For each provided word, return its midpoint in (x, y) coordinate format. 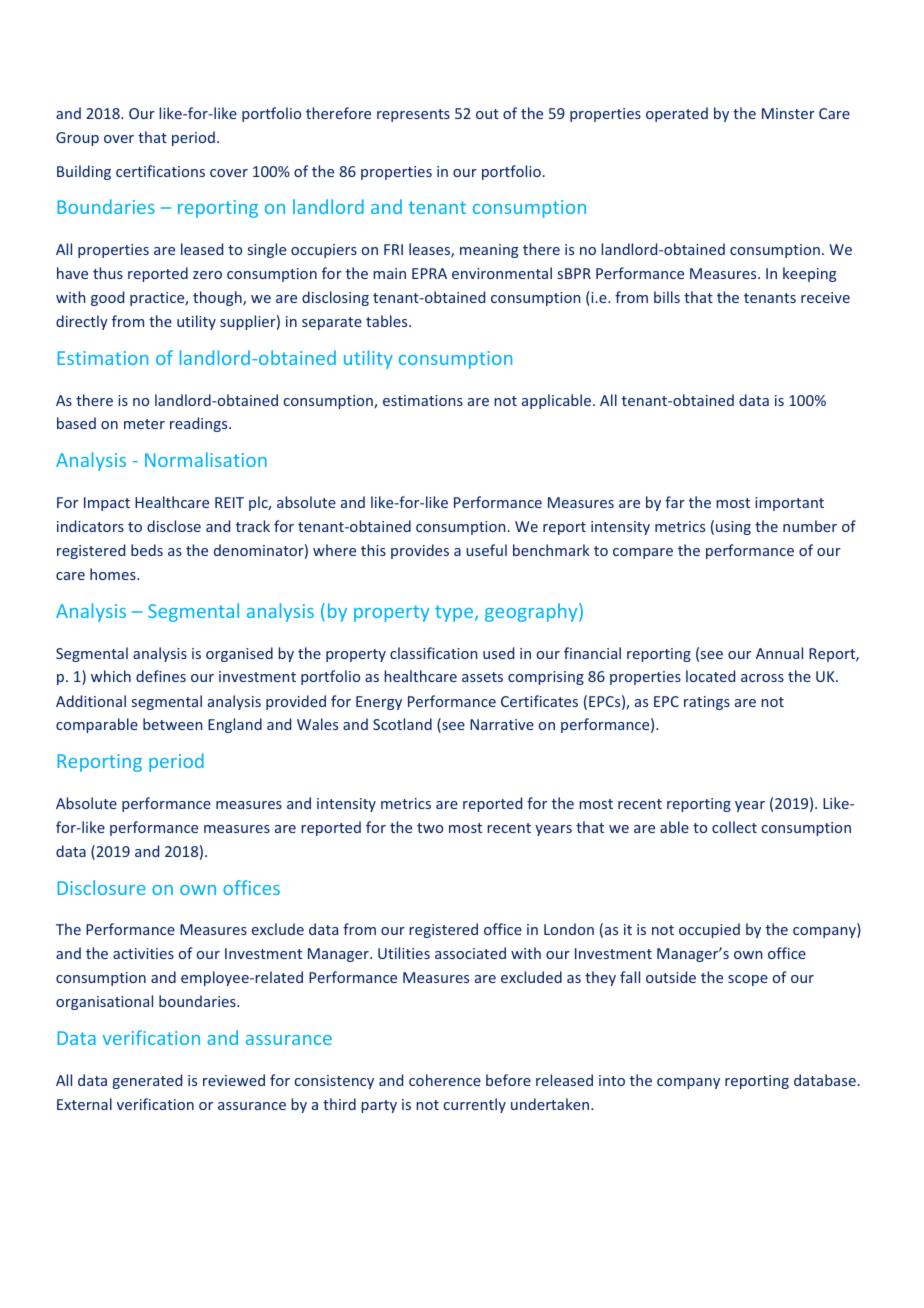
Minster (788, 113)
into (612, 1080)
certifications (160, 171)
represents (413, 115)
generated (147, 1081)
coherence (445, 1080)
